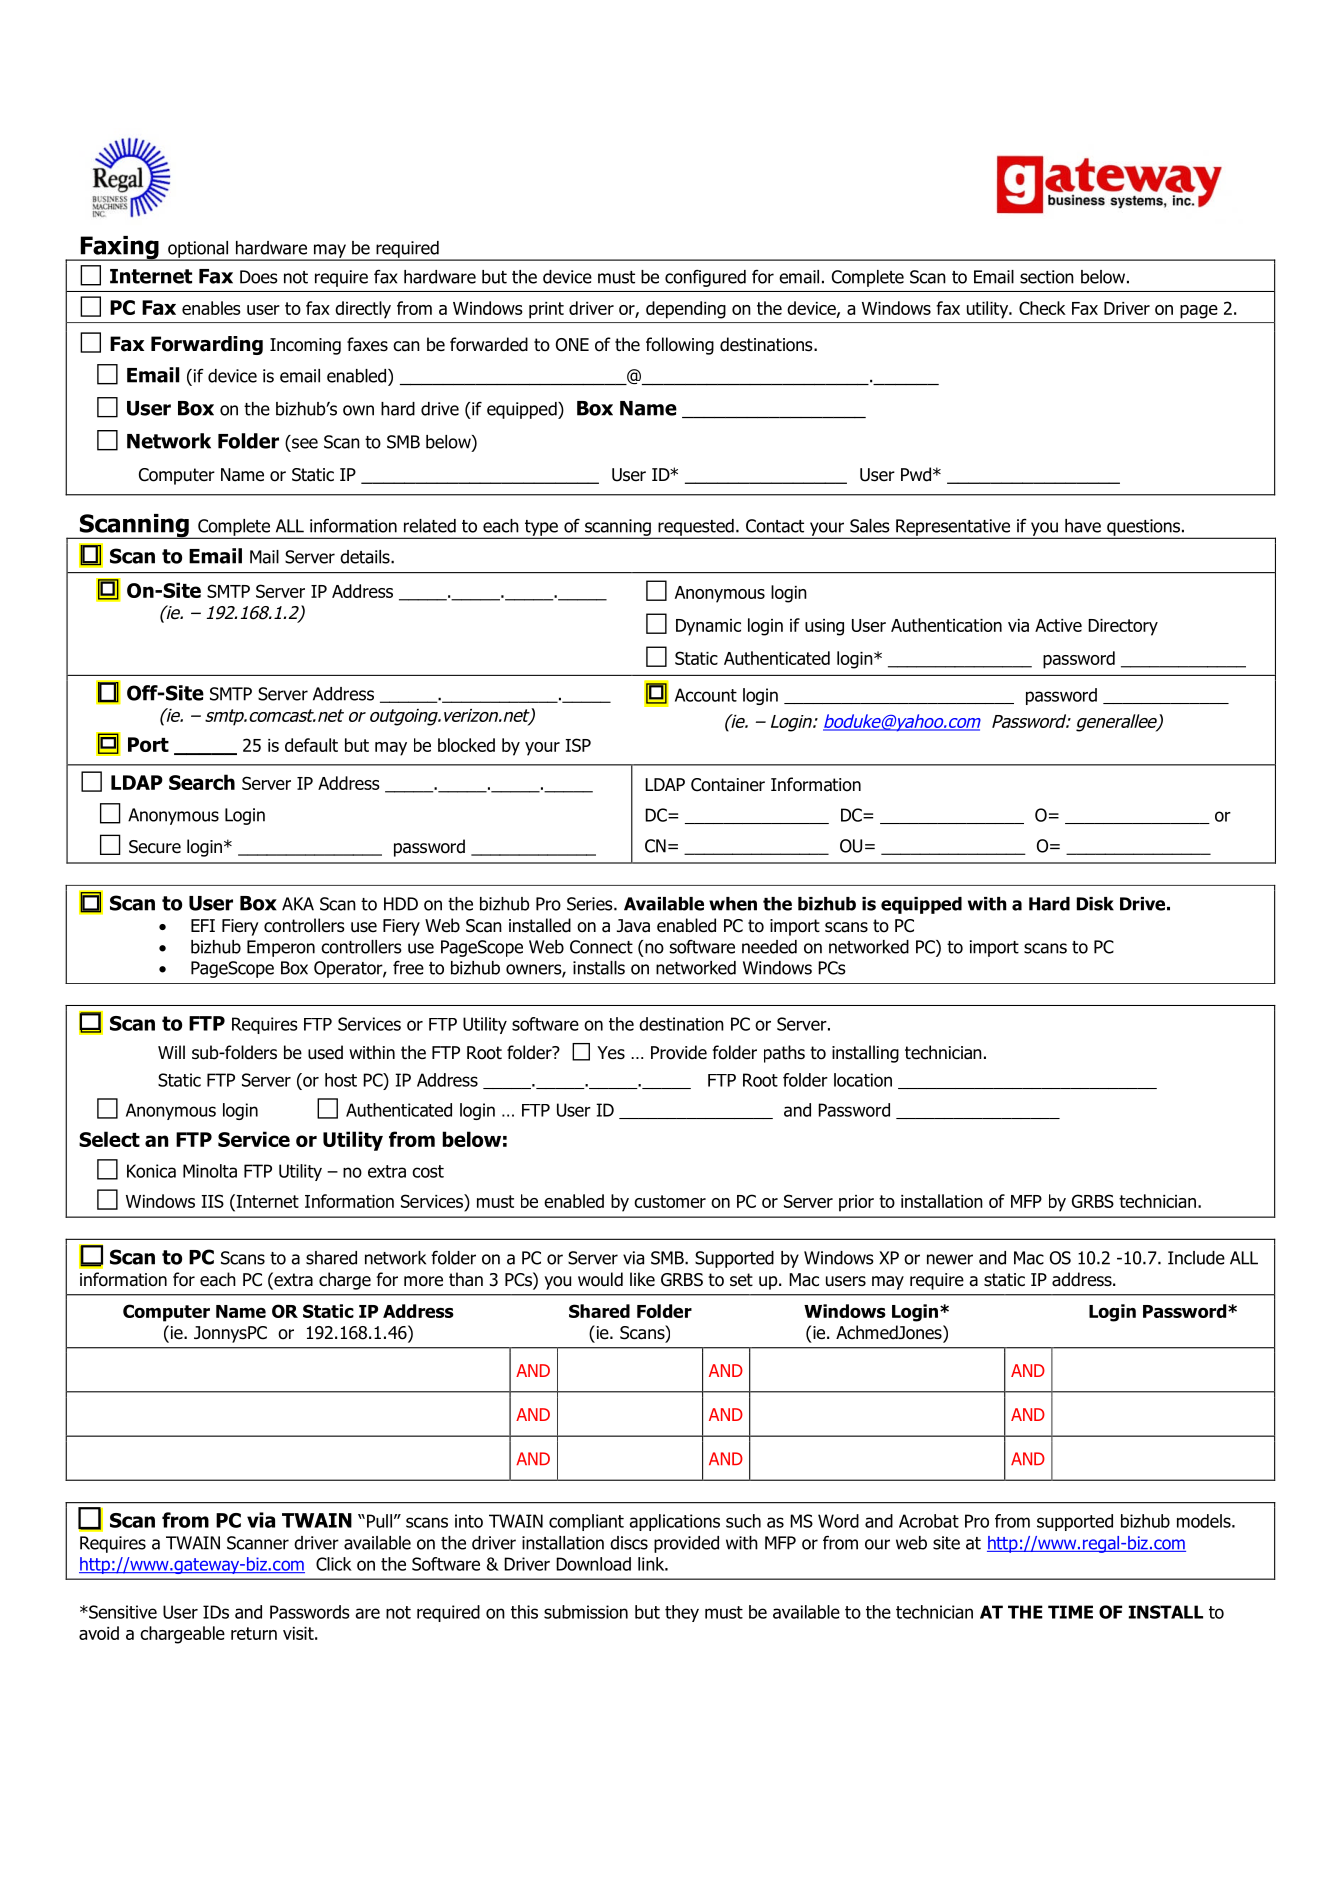 The width and height of the screenshot is (1341, 1897). I want to click on have, so click(1083, 526).
